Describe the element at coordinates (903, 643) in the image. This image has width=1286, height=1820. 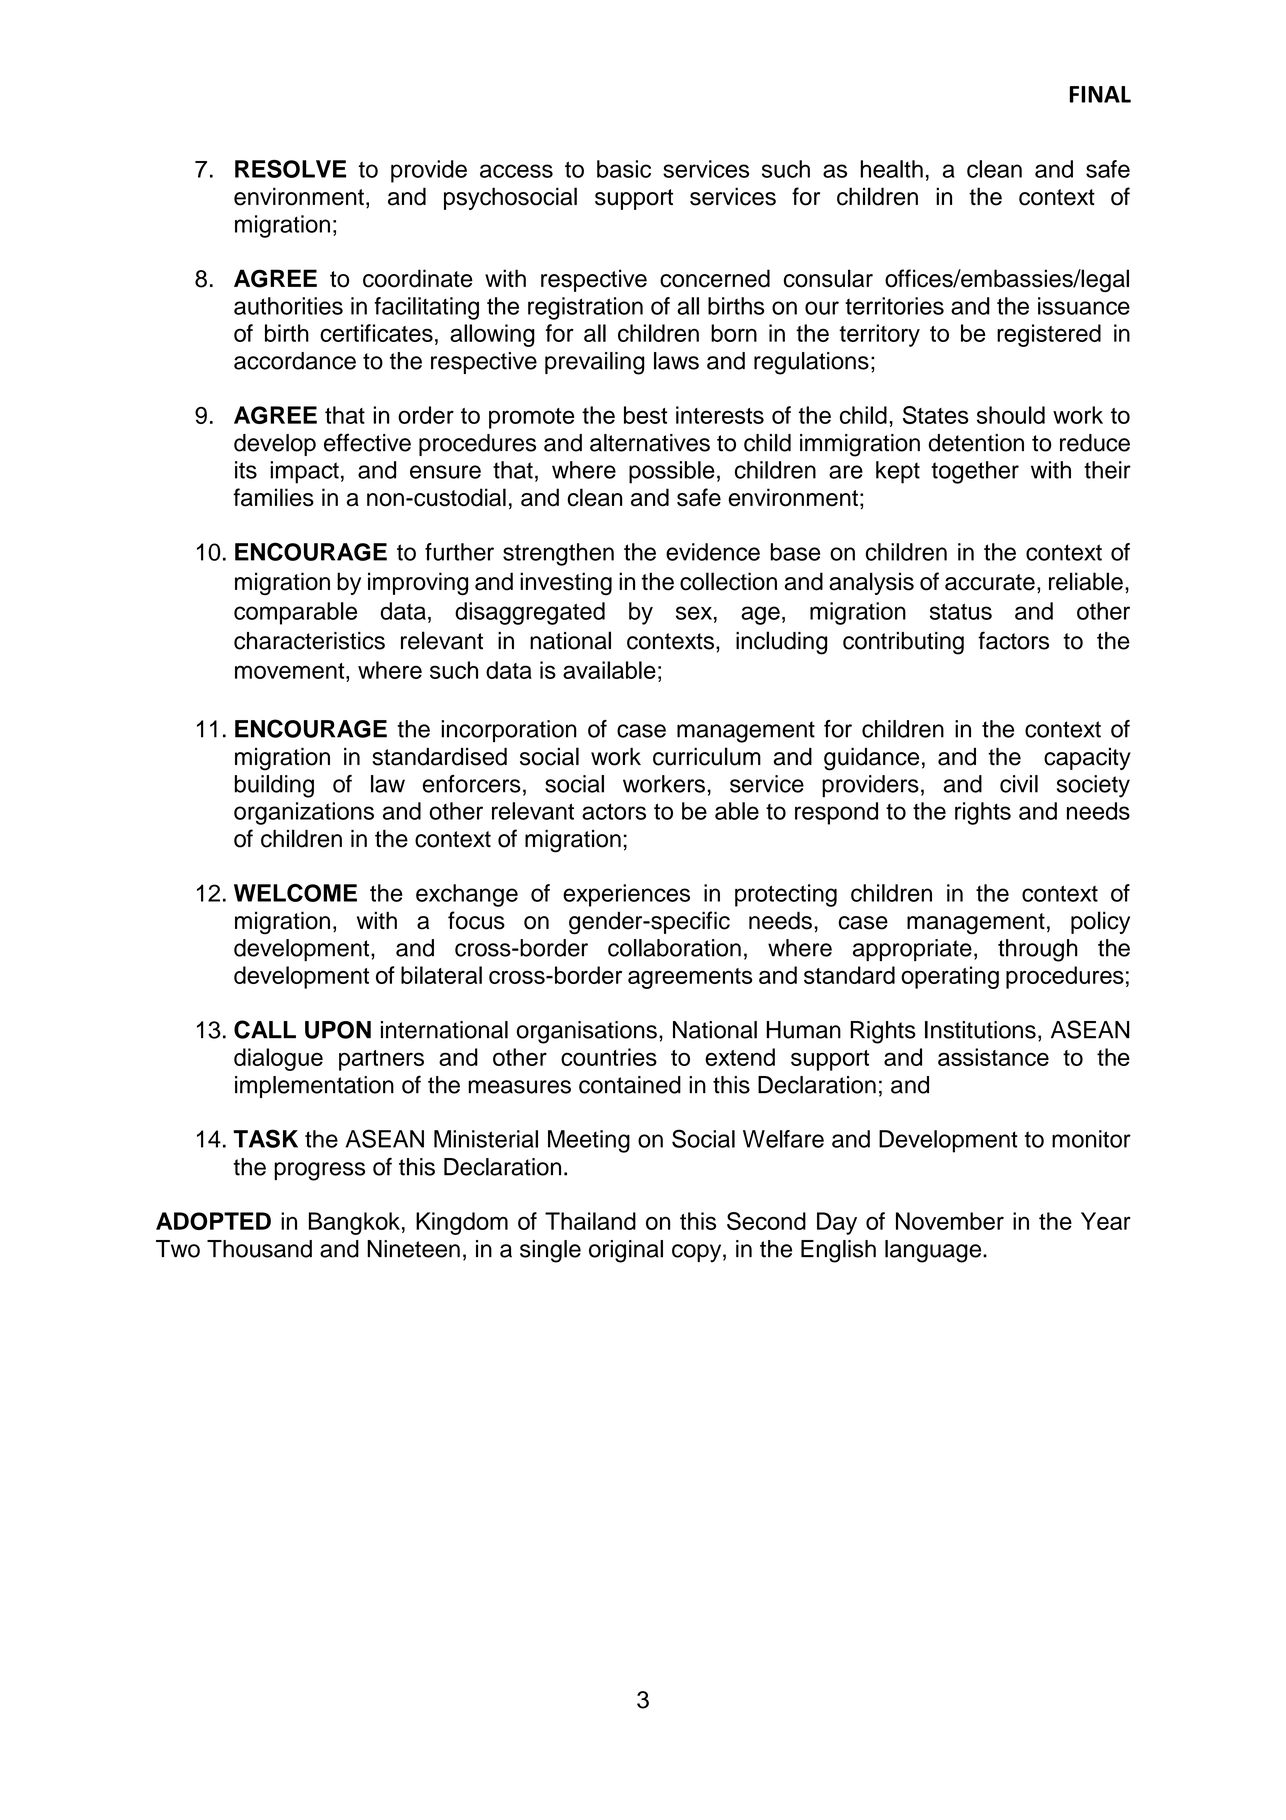
I see `contributing` at that location.
